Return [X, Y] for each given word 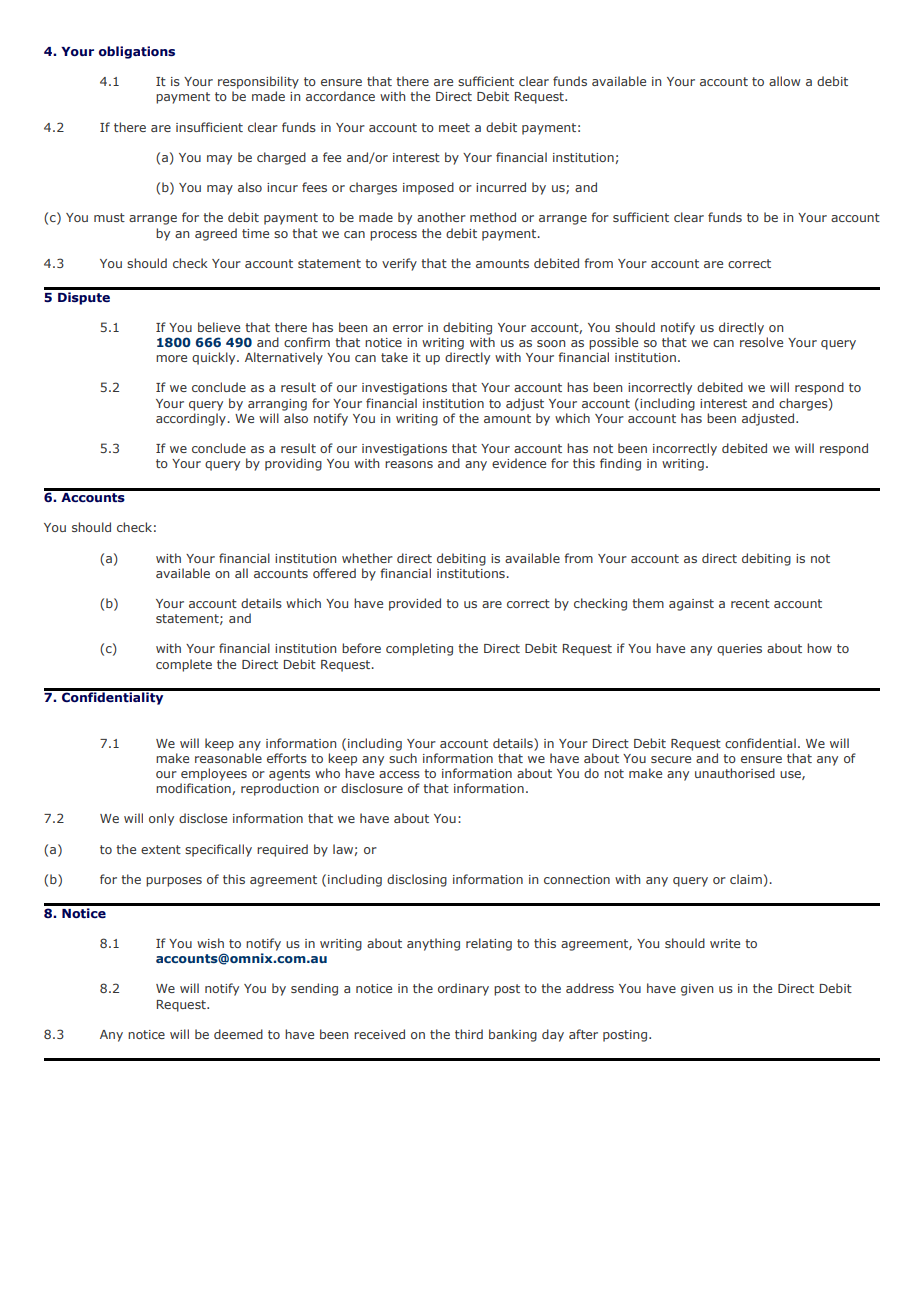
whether [367, 558]
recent [750, 603]
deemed [238, 1034]
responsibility [258, 82]
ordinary [463, 989]
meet [454, 127]
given [697, 990]
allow [784, 81]
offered [334, 573]
